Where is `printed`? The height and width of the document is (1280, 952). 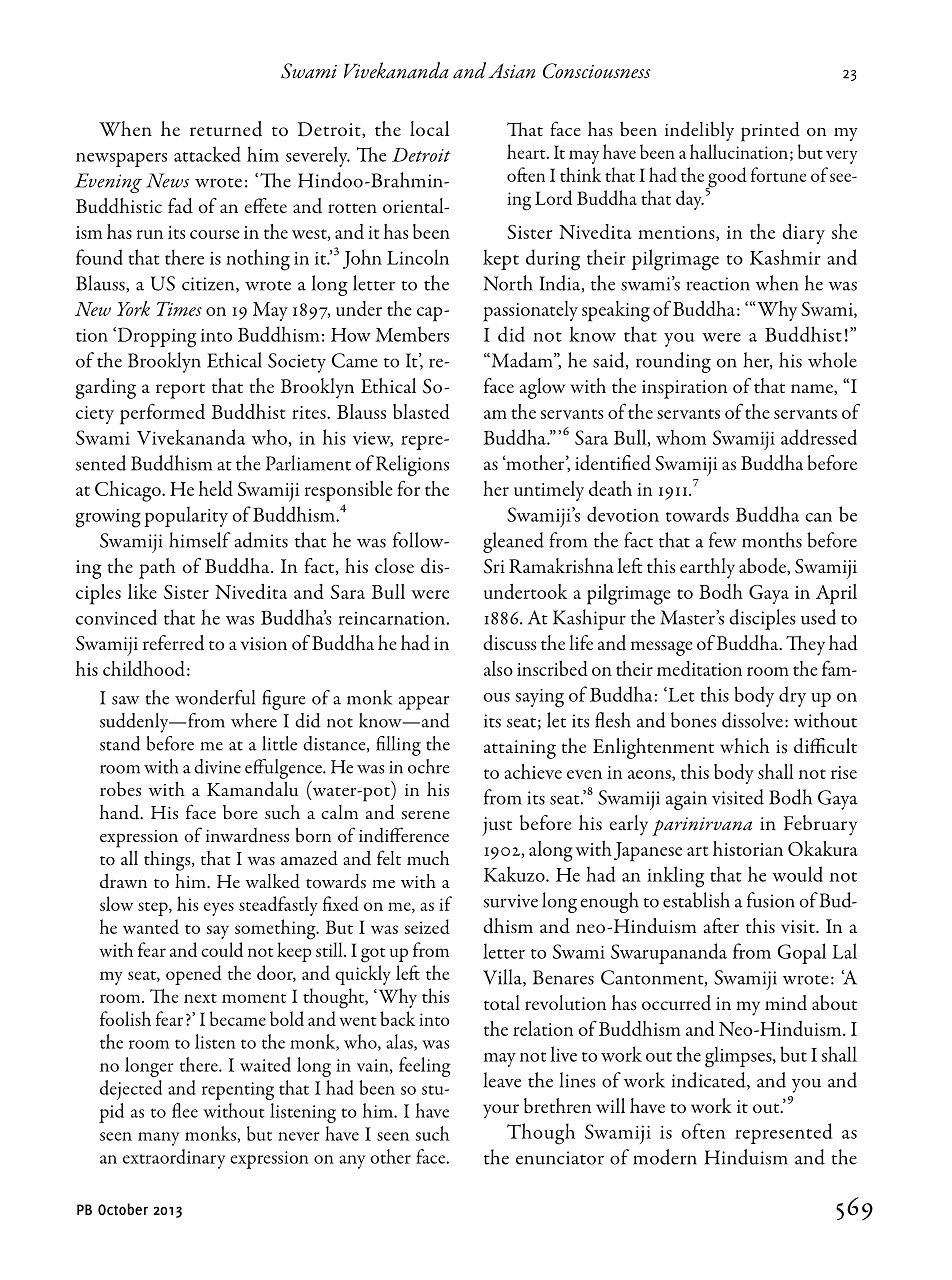 printed is located at coordinates (770, 131).
